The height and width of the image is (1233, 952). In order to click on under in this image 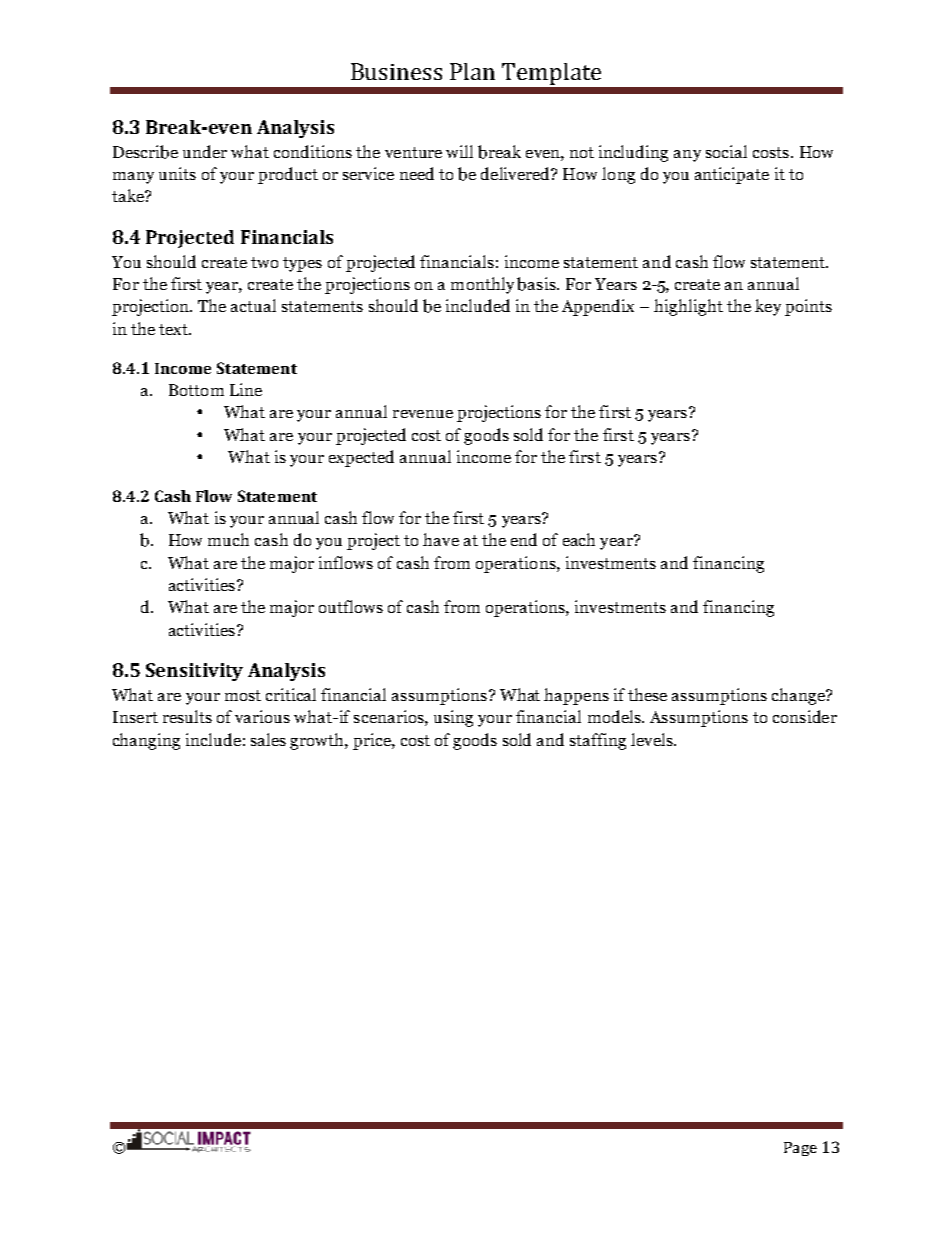, I will do `click(205, 151)`.
